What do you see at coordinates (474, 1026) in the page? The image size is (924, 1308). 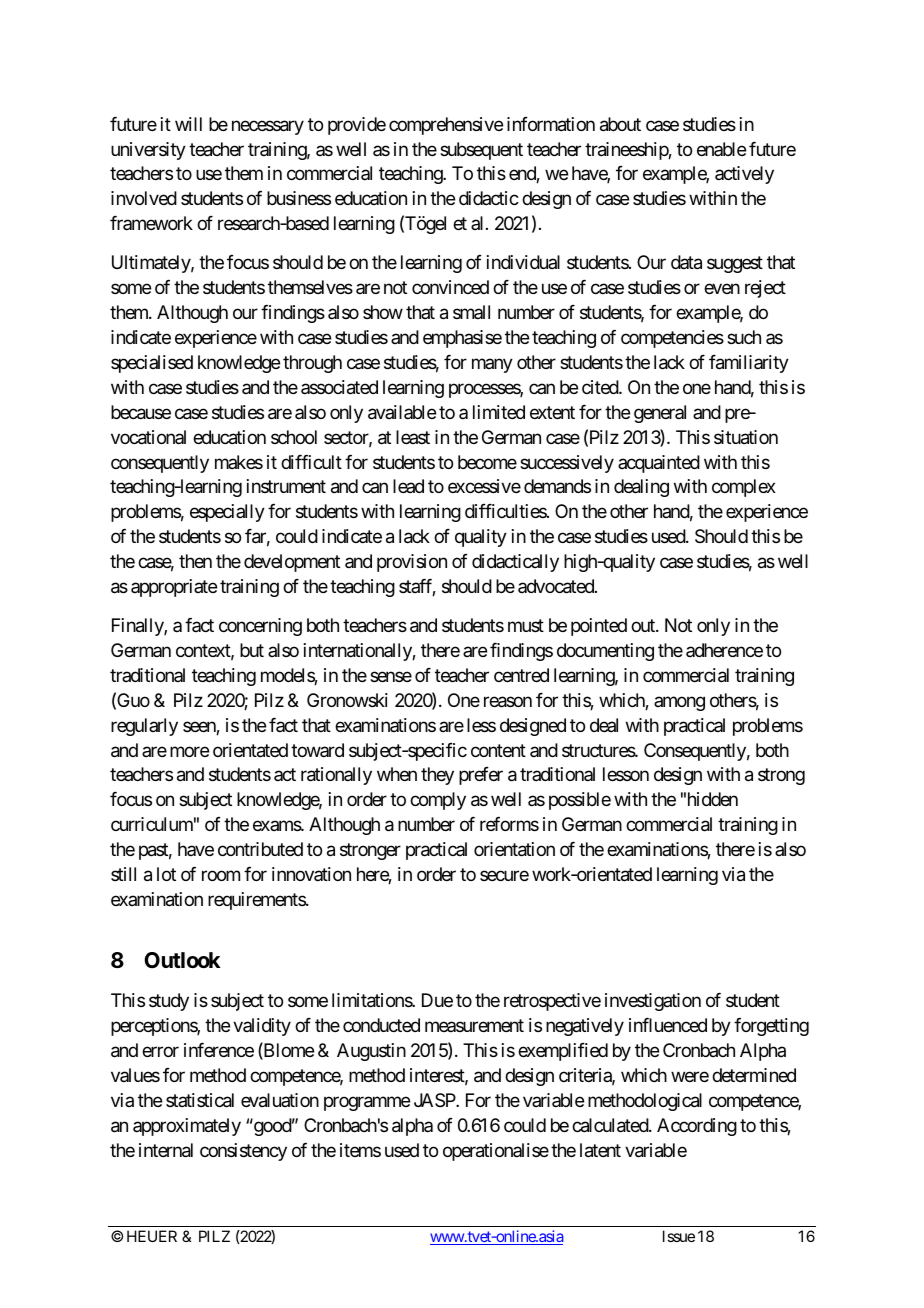 I see `measurement` at bounding box center [474, 1026].
